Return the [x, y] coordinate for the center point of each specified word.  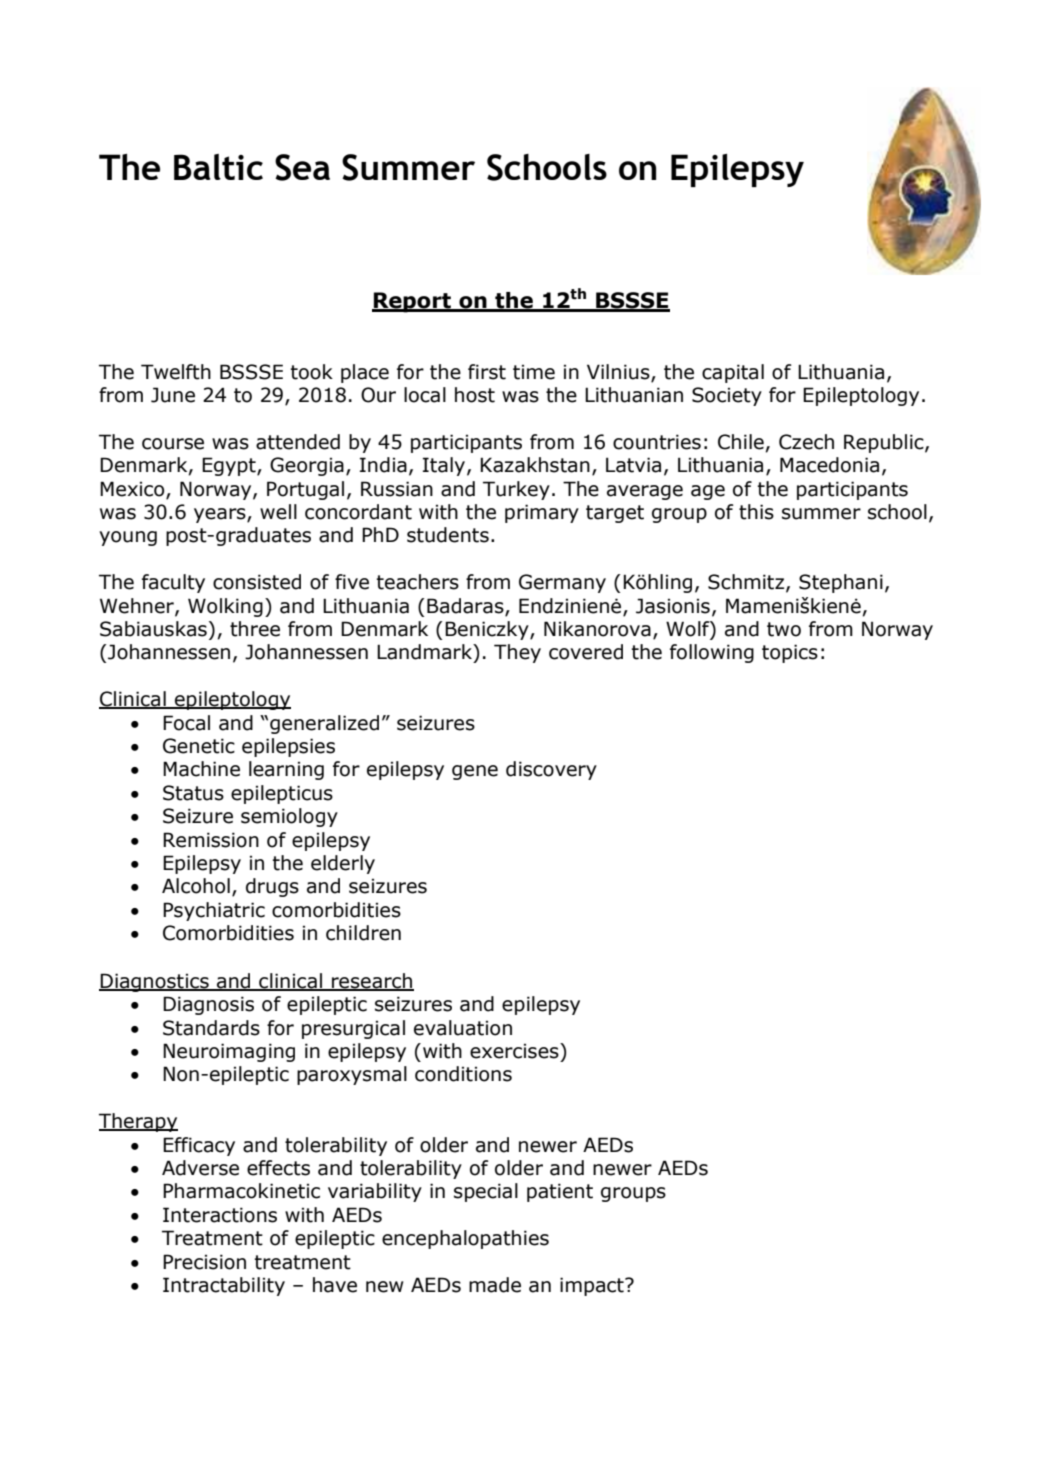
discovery [551, 770]
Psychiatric [214, 911]
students [448, 535]
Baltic [218, 167]
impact [593, 1286]
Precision [204, 1262]
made [495, 1285]
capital [733, 373]
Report [413, 302]
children [363, 933]
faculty [173, 583]
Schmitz [747, 583]
